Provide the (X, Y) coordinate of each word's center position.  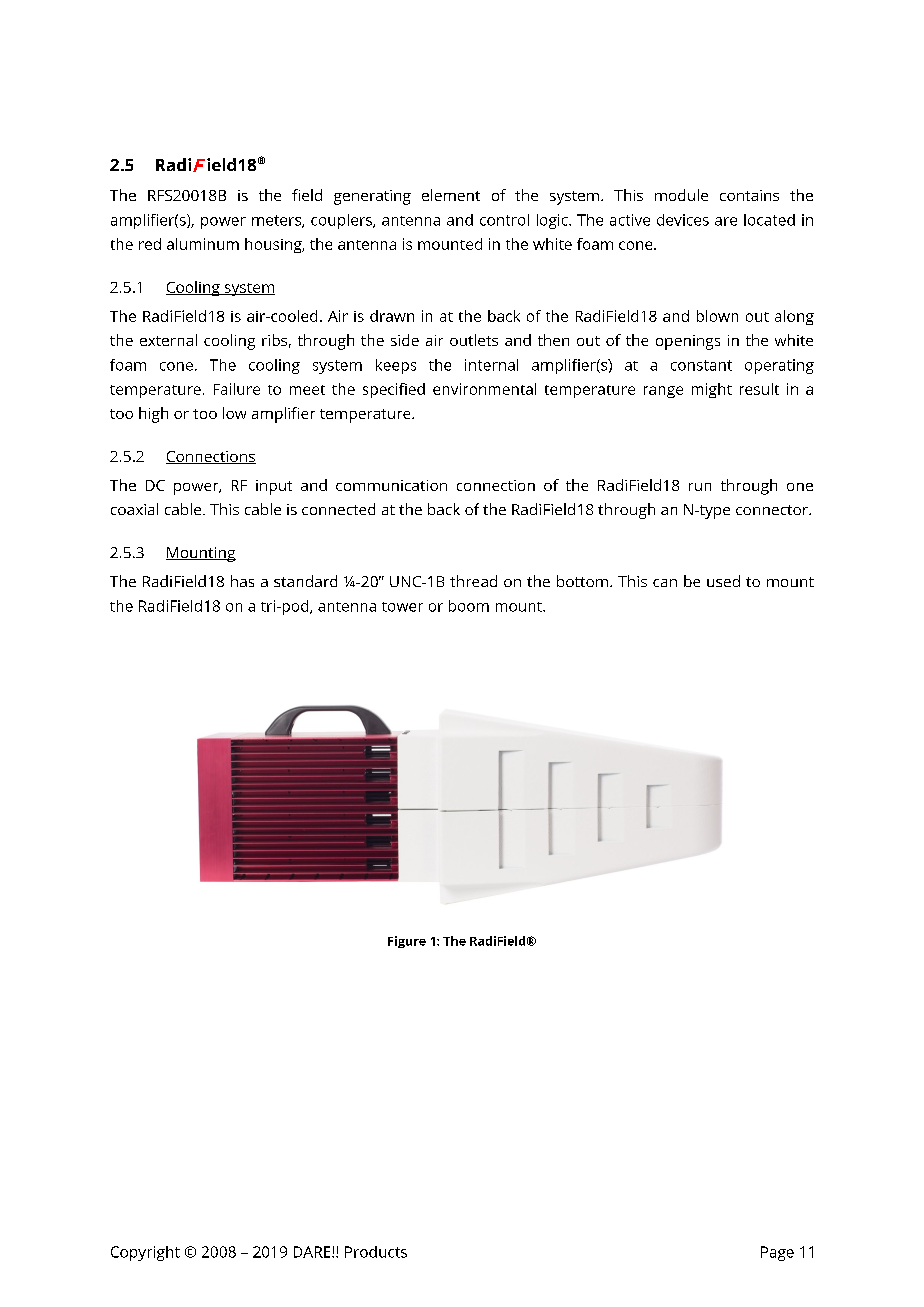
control (504, 220)
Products (376, 1252)
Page (777, 1253)
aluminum (203, 244)
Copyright (145, 1253)
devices (683, 220)
